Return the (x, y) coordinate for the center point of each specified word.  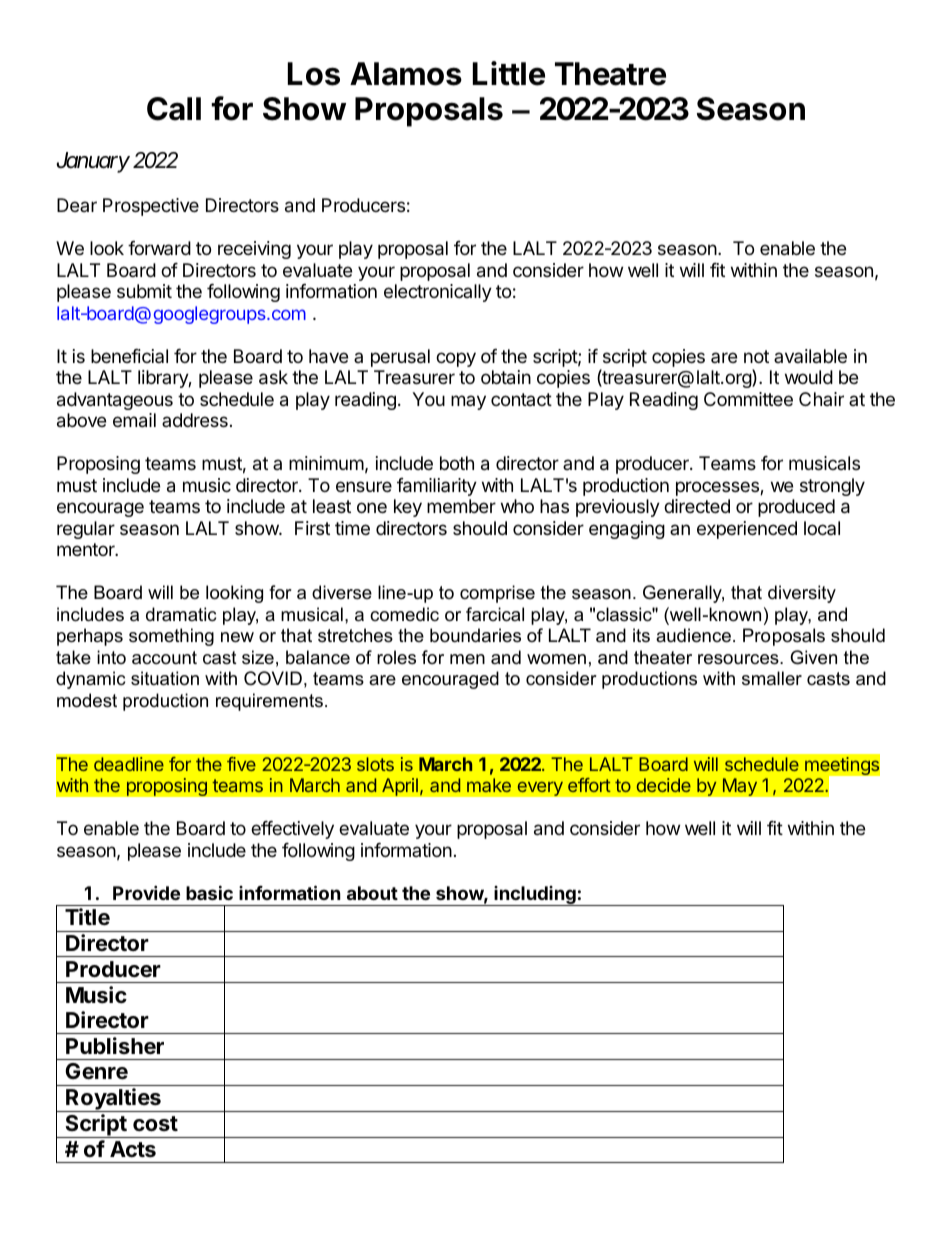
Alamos (406, 74)
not (756, 356)
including (535, 896)
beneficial (129, 356)
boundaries (475, 635)
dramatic (181, 614)
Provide (146, 892)
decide (664, 785)
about (372, 893)
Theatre (610, 74)
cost (155, 1123)
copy (456, 359)
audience (693, 635)
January (93, 162)
